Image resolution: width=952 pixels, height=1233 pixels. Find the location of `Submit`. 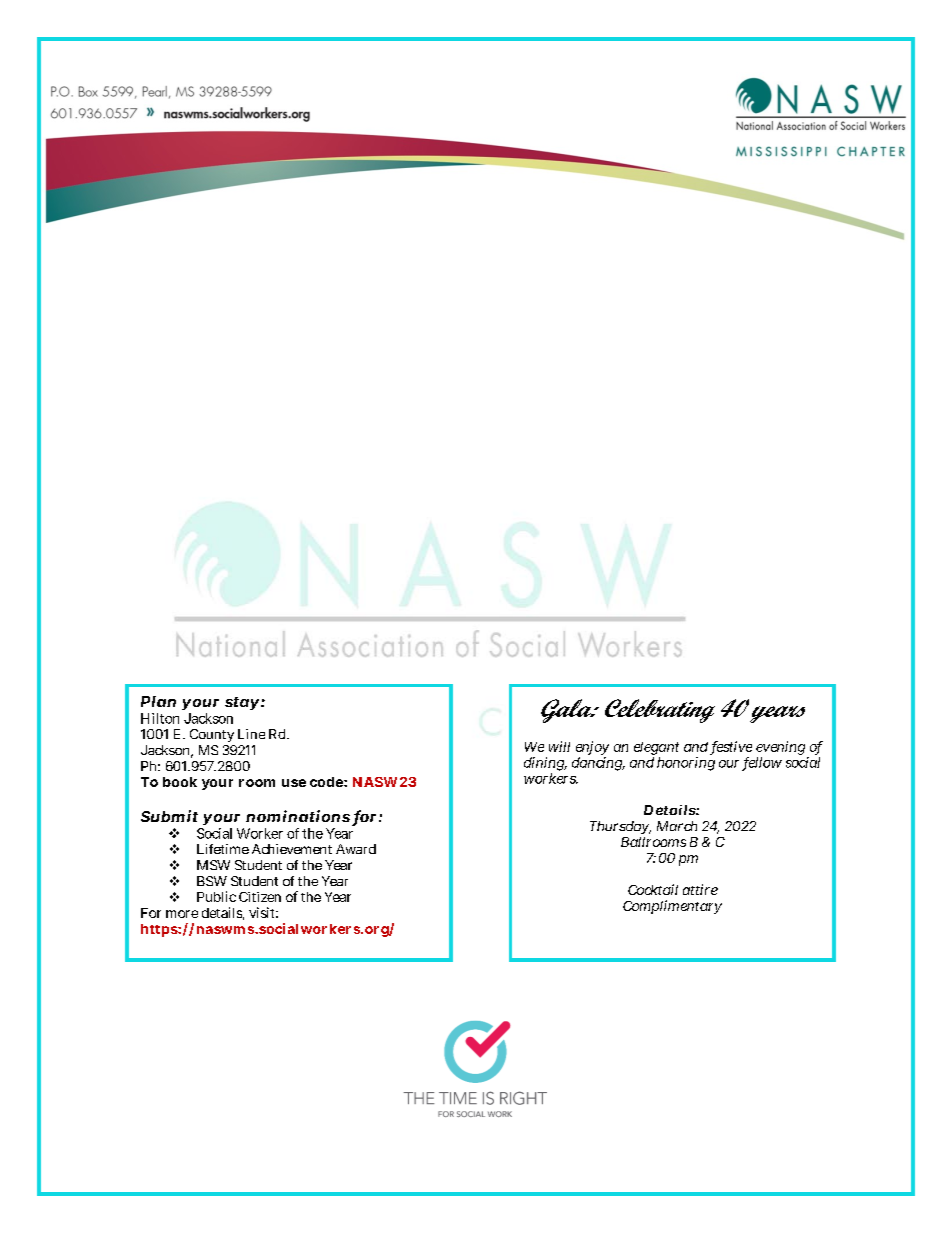

Submit is located at coordinates (169, 816).
